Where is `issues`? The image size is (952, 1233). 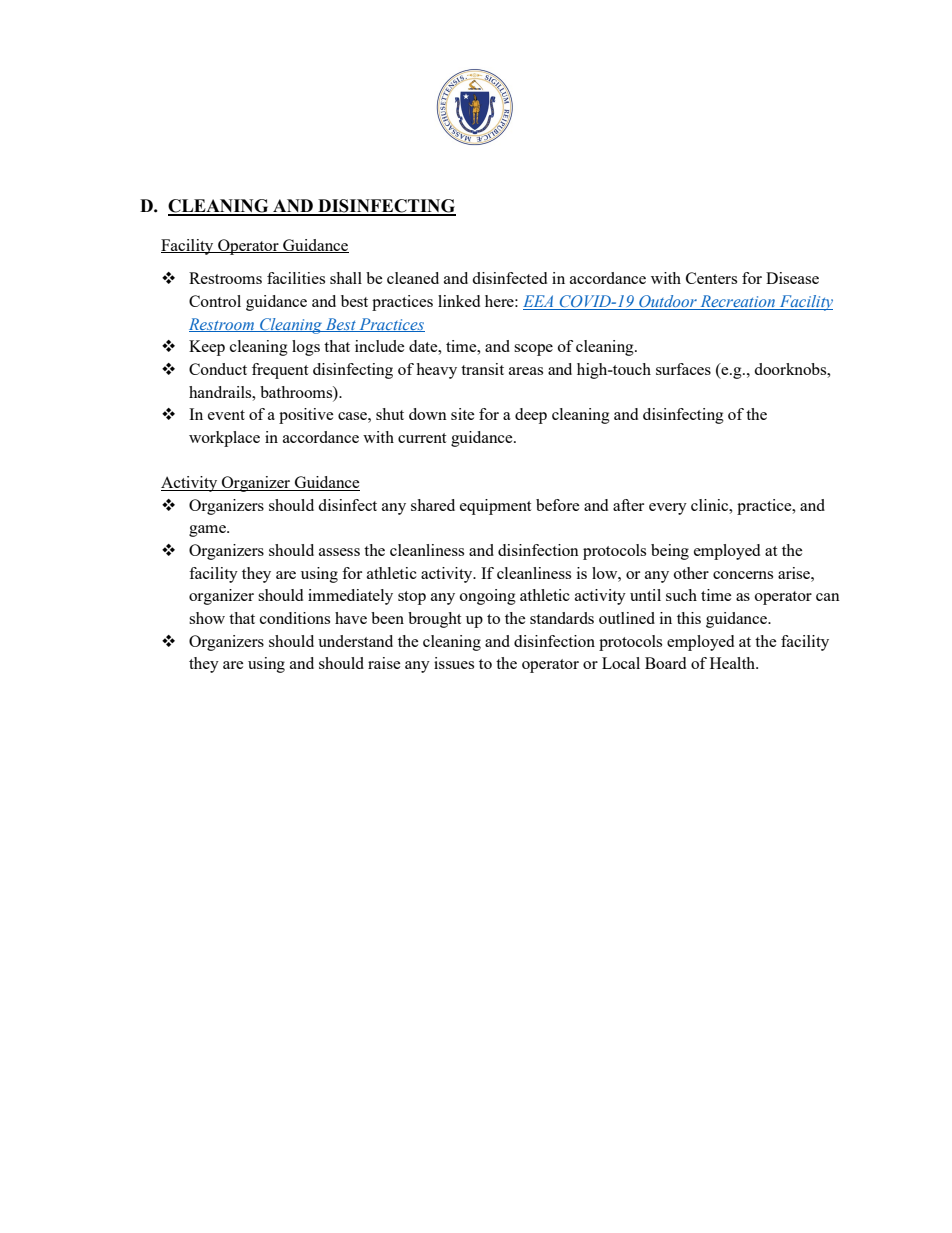
issues is located at coordinates (454, 663).
